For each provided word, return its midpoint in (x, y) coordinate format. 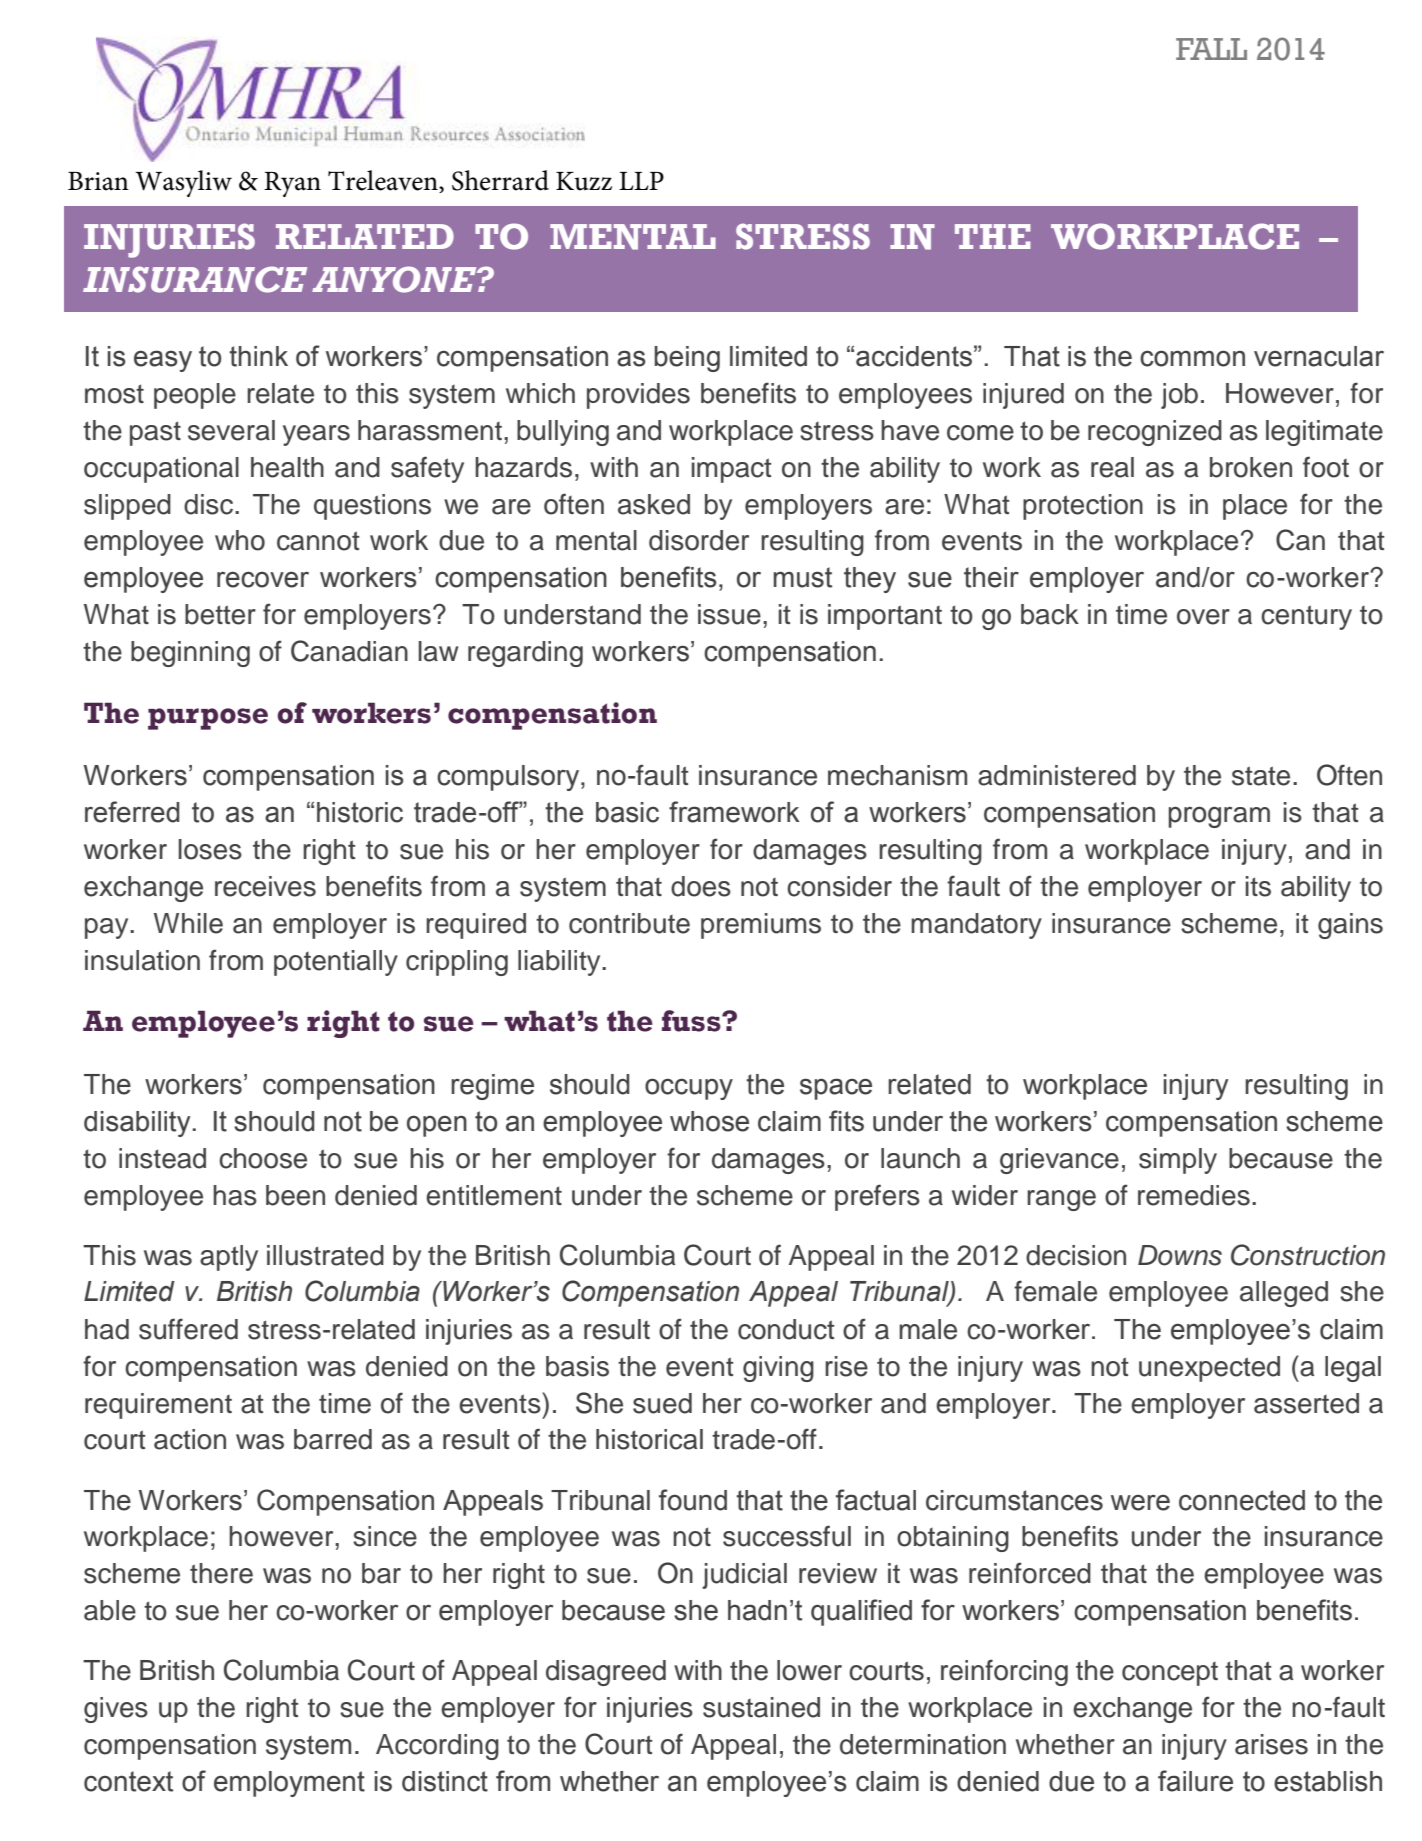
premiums (761, 926)
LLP (641, 181)
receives (265, 886)
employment (289, 1784)
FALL (1211, 49)
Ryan (292, 184)
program (1219, 817)
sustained (761, 1707)
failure (1195, 1781)
